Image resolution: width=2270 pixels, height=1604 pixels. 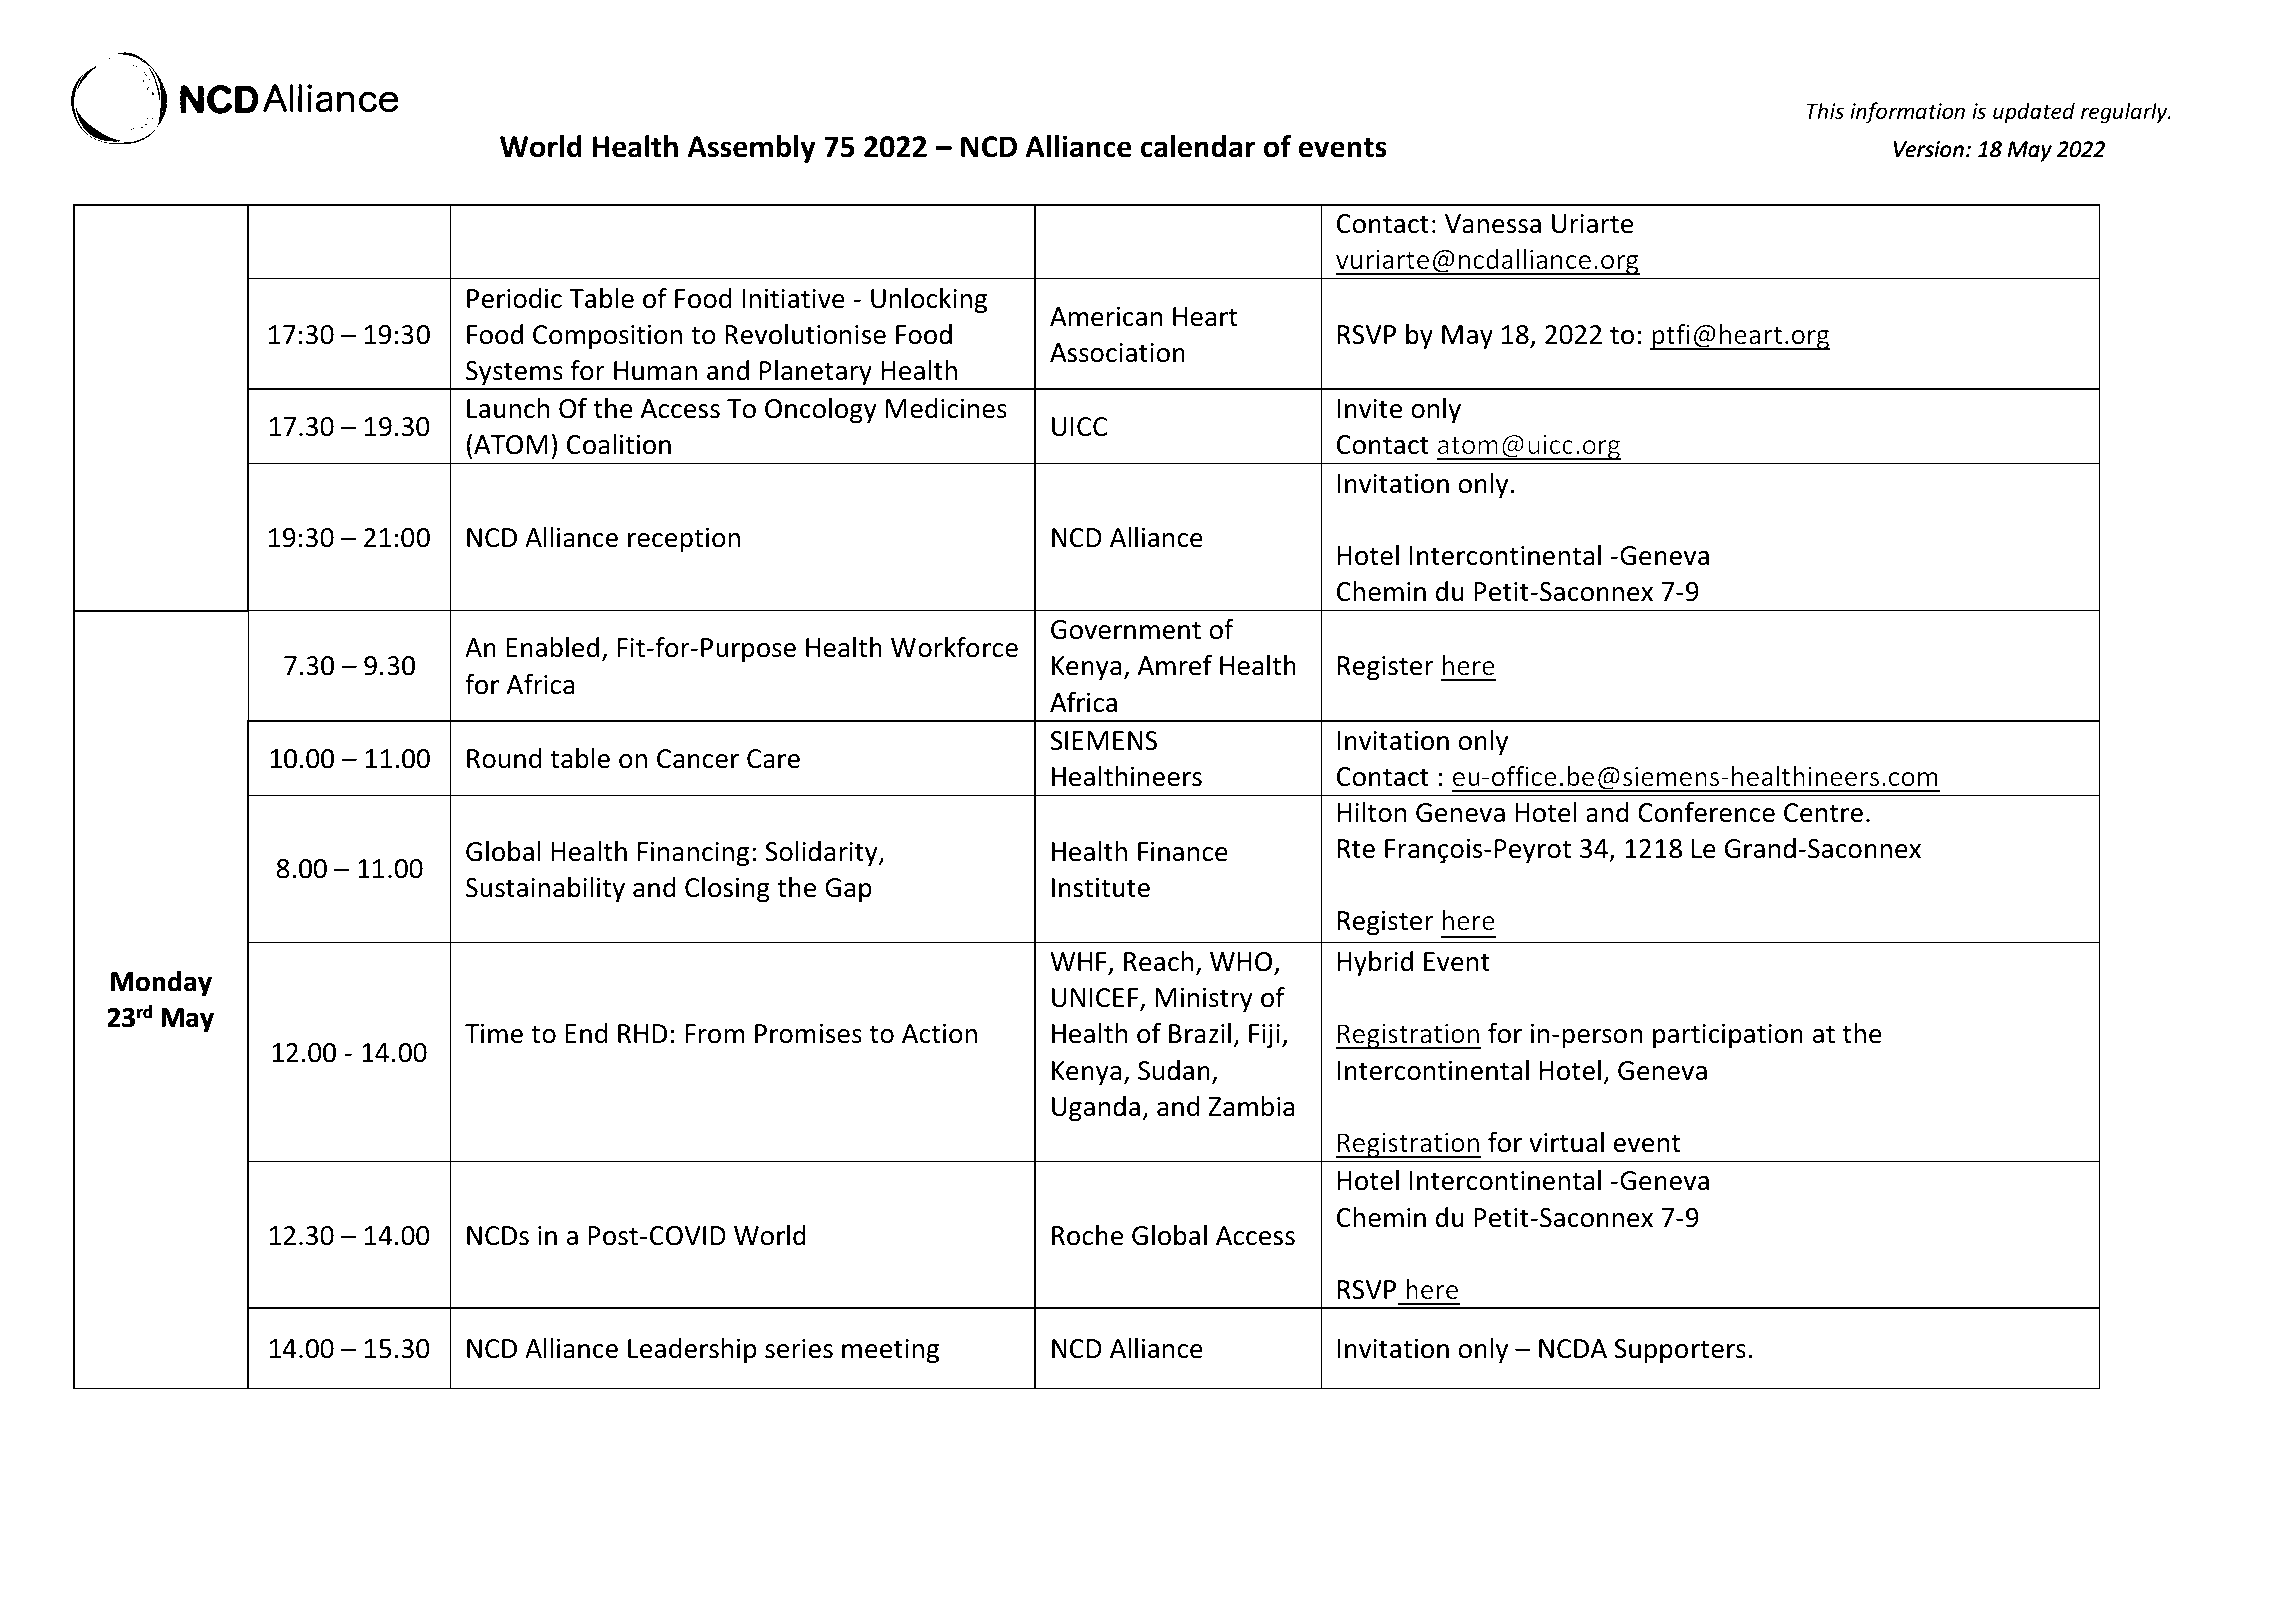 What do you see at coordinates (1158, 961) in the screenshot?
I see `Reach` at bounding box center [1158, 961].
